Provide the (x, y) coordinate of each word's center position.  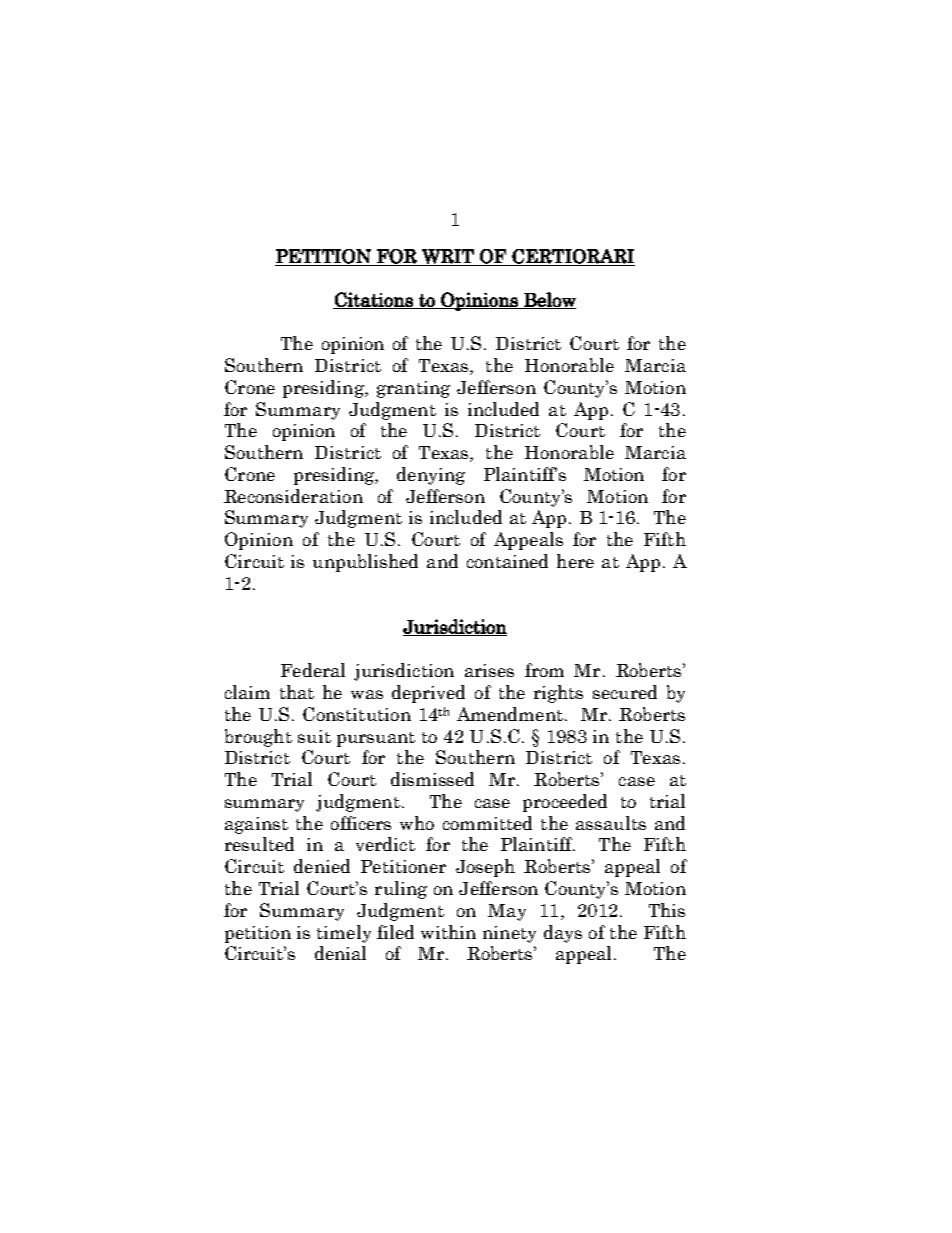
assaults (611, 823)
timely (344, 934)
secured (625, 692)
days (563, 934)
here (575, 561)
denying (431, 476)
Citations (374, 300)
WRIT (448, 257)
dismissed (432, 779)
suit (314, 736)
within (448, 932)
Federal (313, 670)
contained (507, 561)
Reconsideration (293, 496)
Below (549, 300)
